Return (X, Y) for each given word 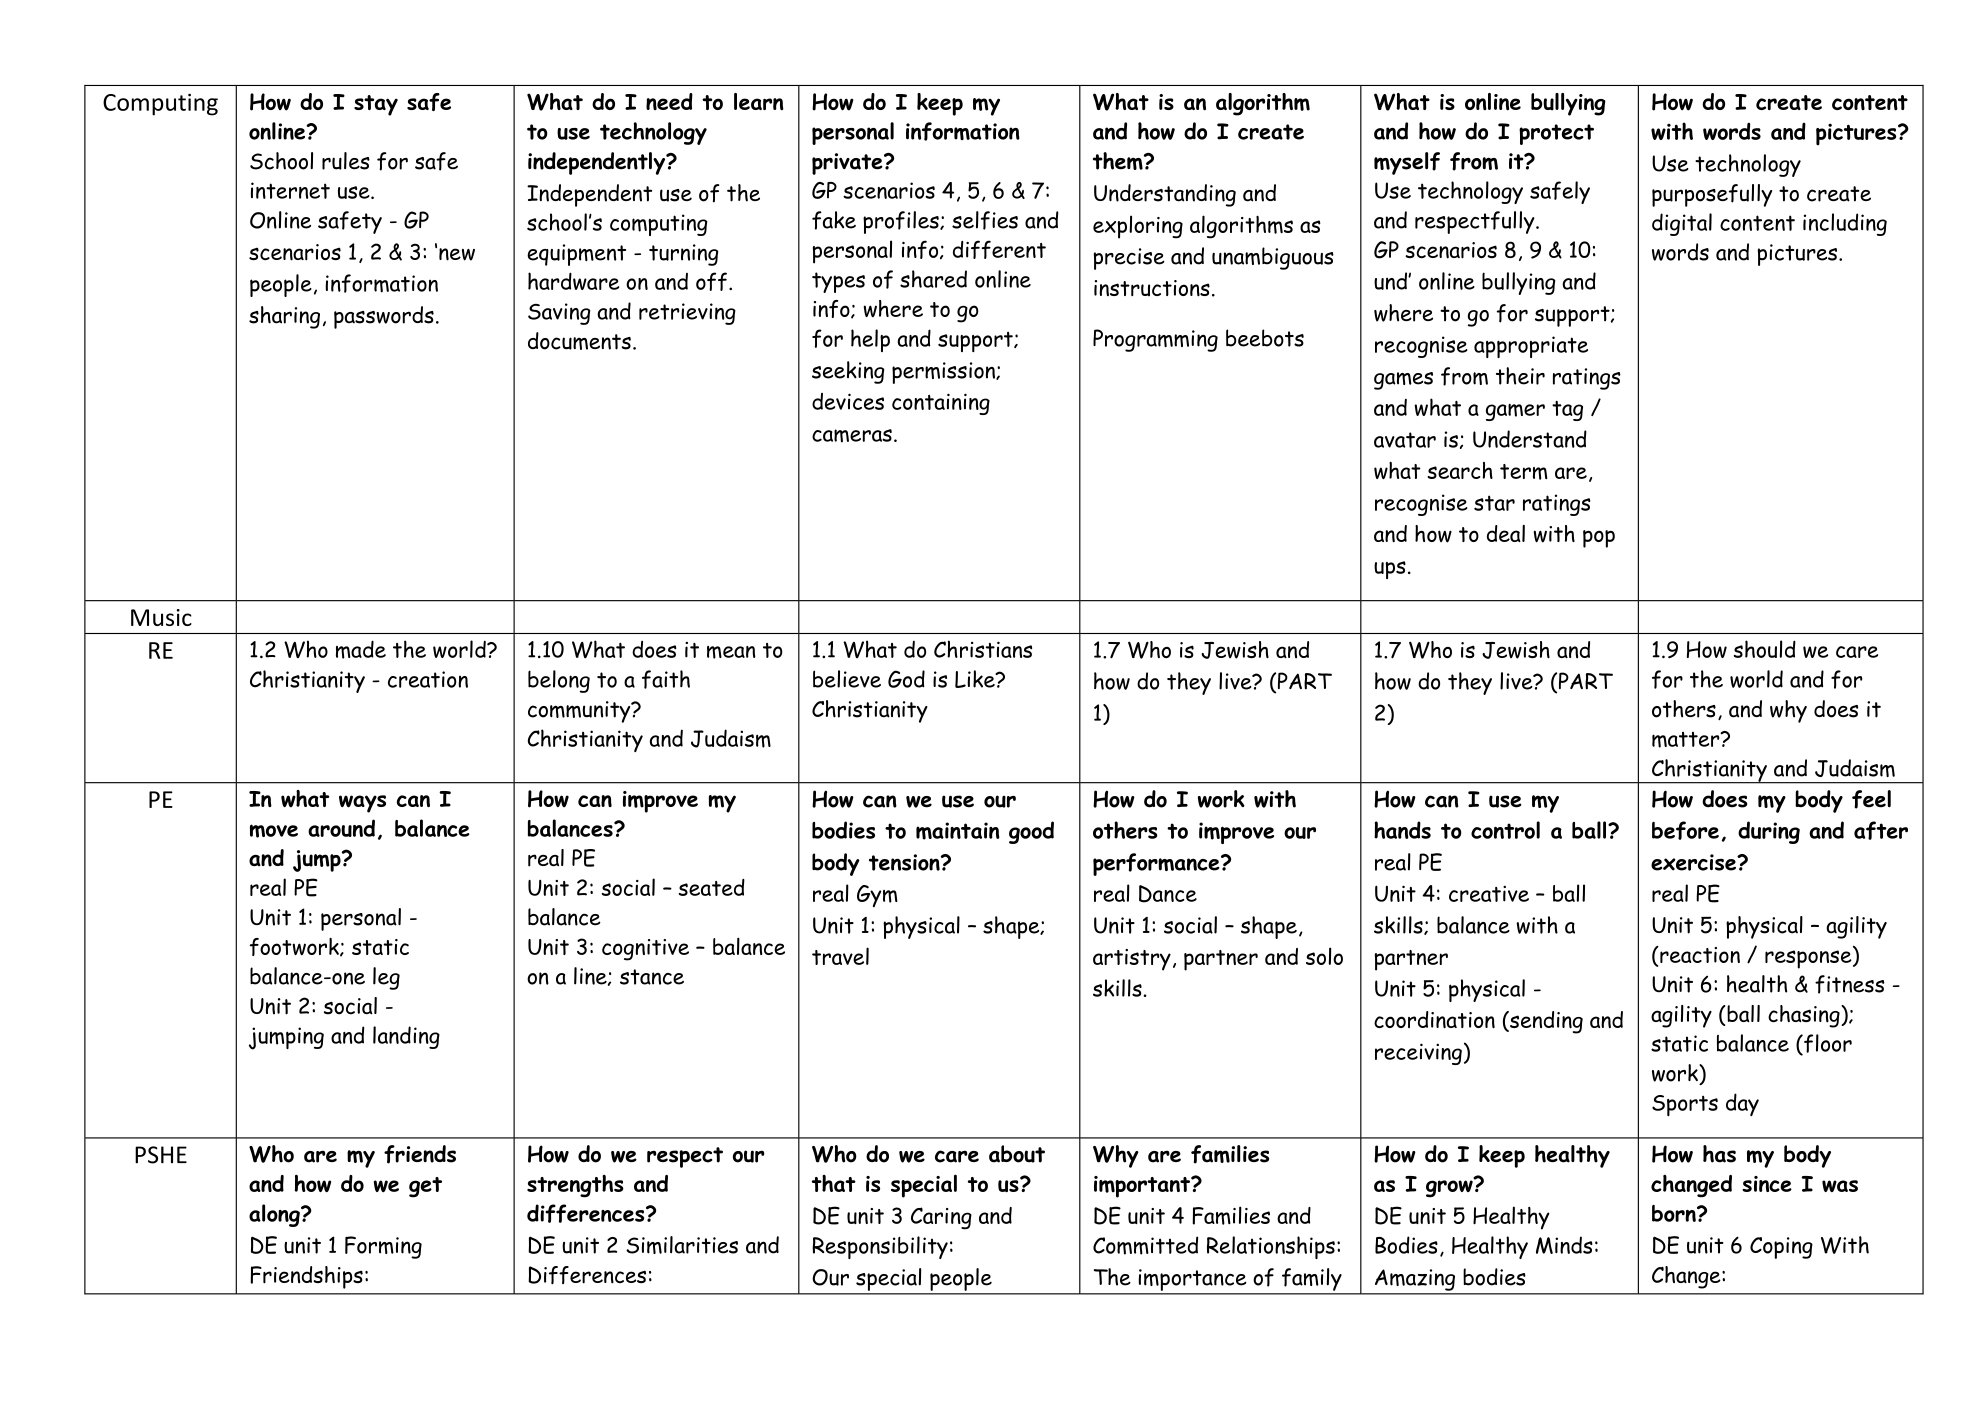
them (1119, 161)
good (1031, 832)
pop (1599, 539)
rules (346, 161)
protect (1556, 134)
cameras (852, 436)
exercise (1694, 862)
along (275, 1215)
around (341, 828)
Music (161, 617)
